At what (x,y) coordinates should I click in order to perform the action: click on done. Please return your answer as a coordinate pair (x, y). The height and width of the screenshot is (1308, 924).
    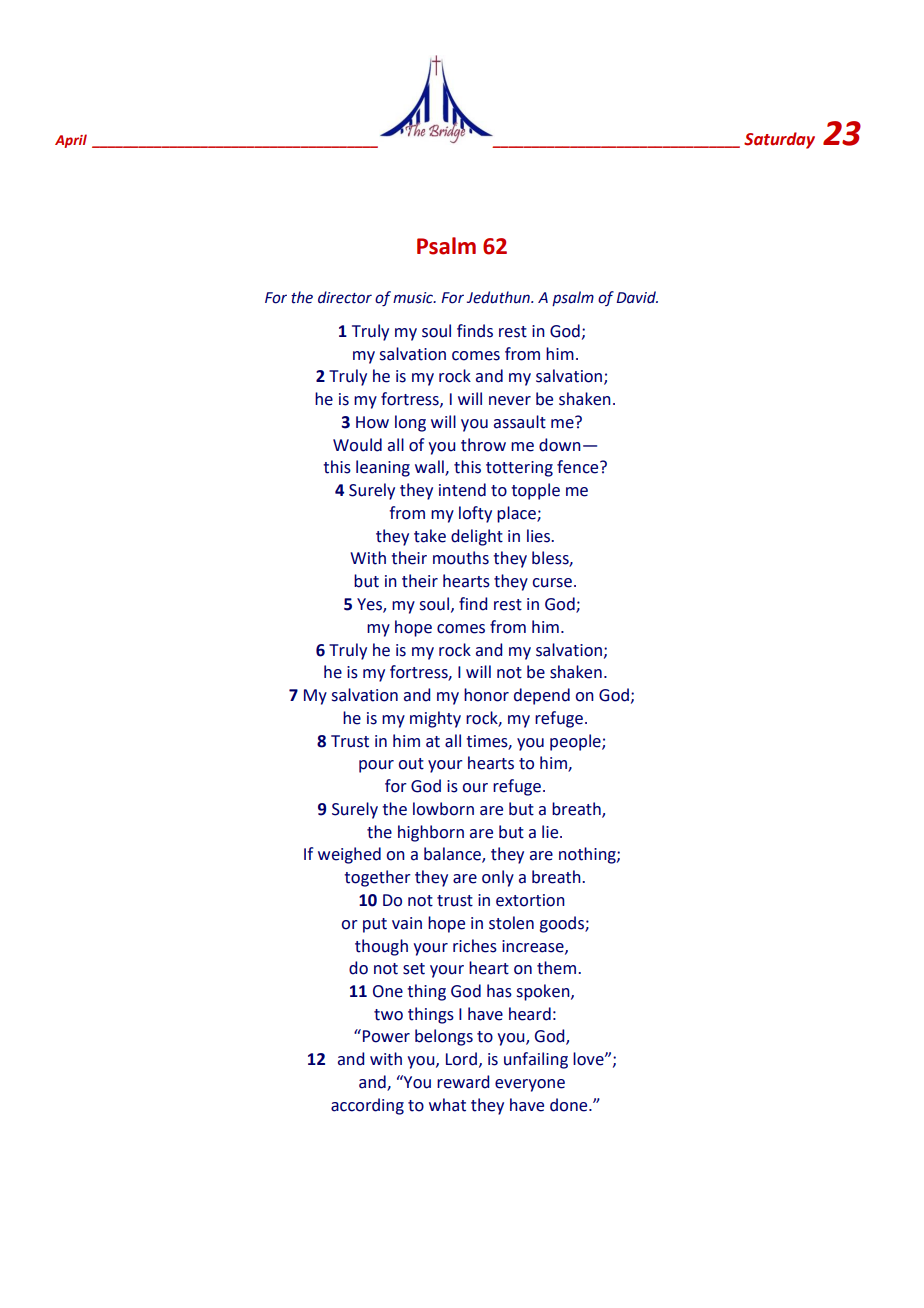
    Looking at the image, I should click on (570, 1105).
